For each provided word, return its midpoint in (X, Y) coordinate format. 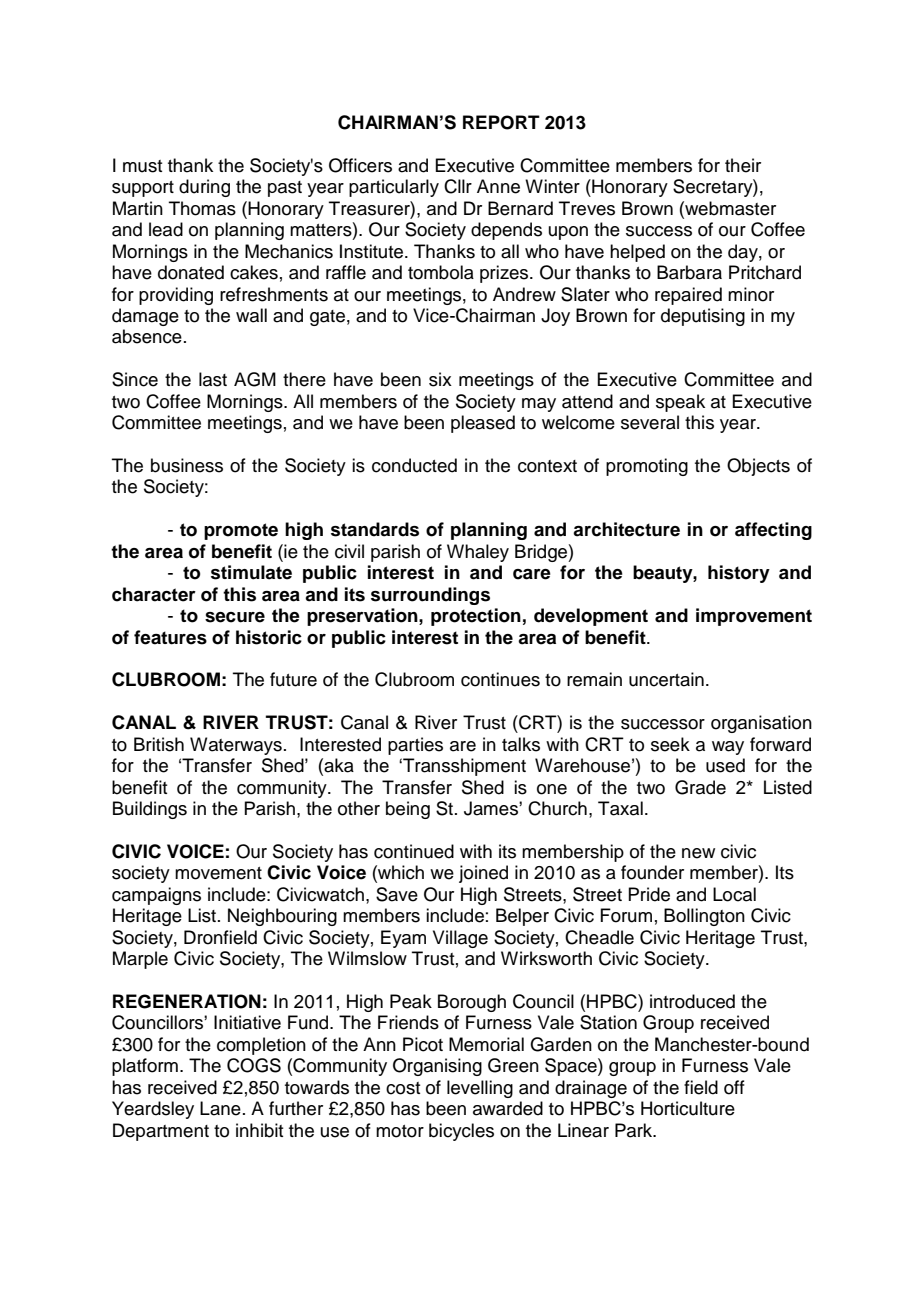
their (743, 165)
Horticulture (688, 1108)
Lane (220, 1108)
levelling (480, 1089)
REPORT (501, 122)
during (204, 188)
